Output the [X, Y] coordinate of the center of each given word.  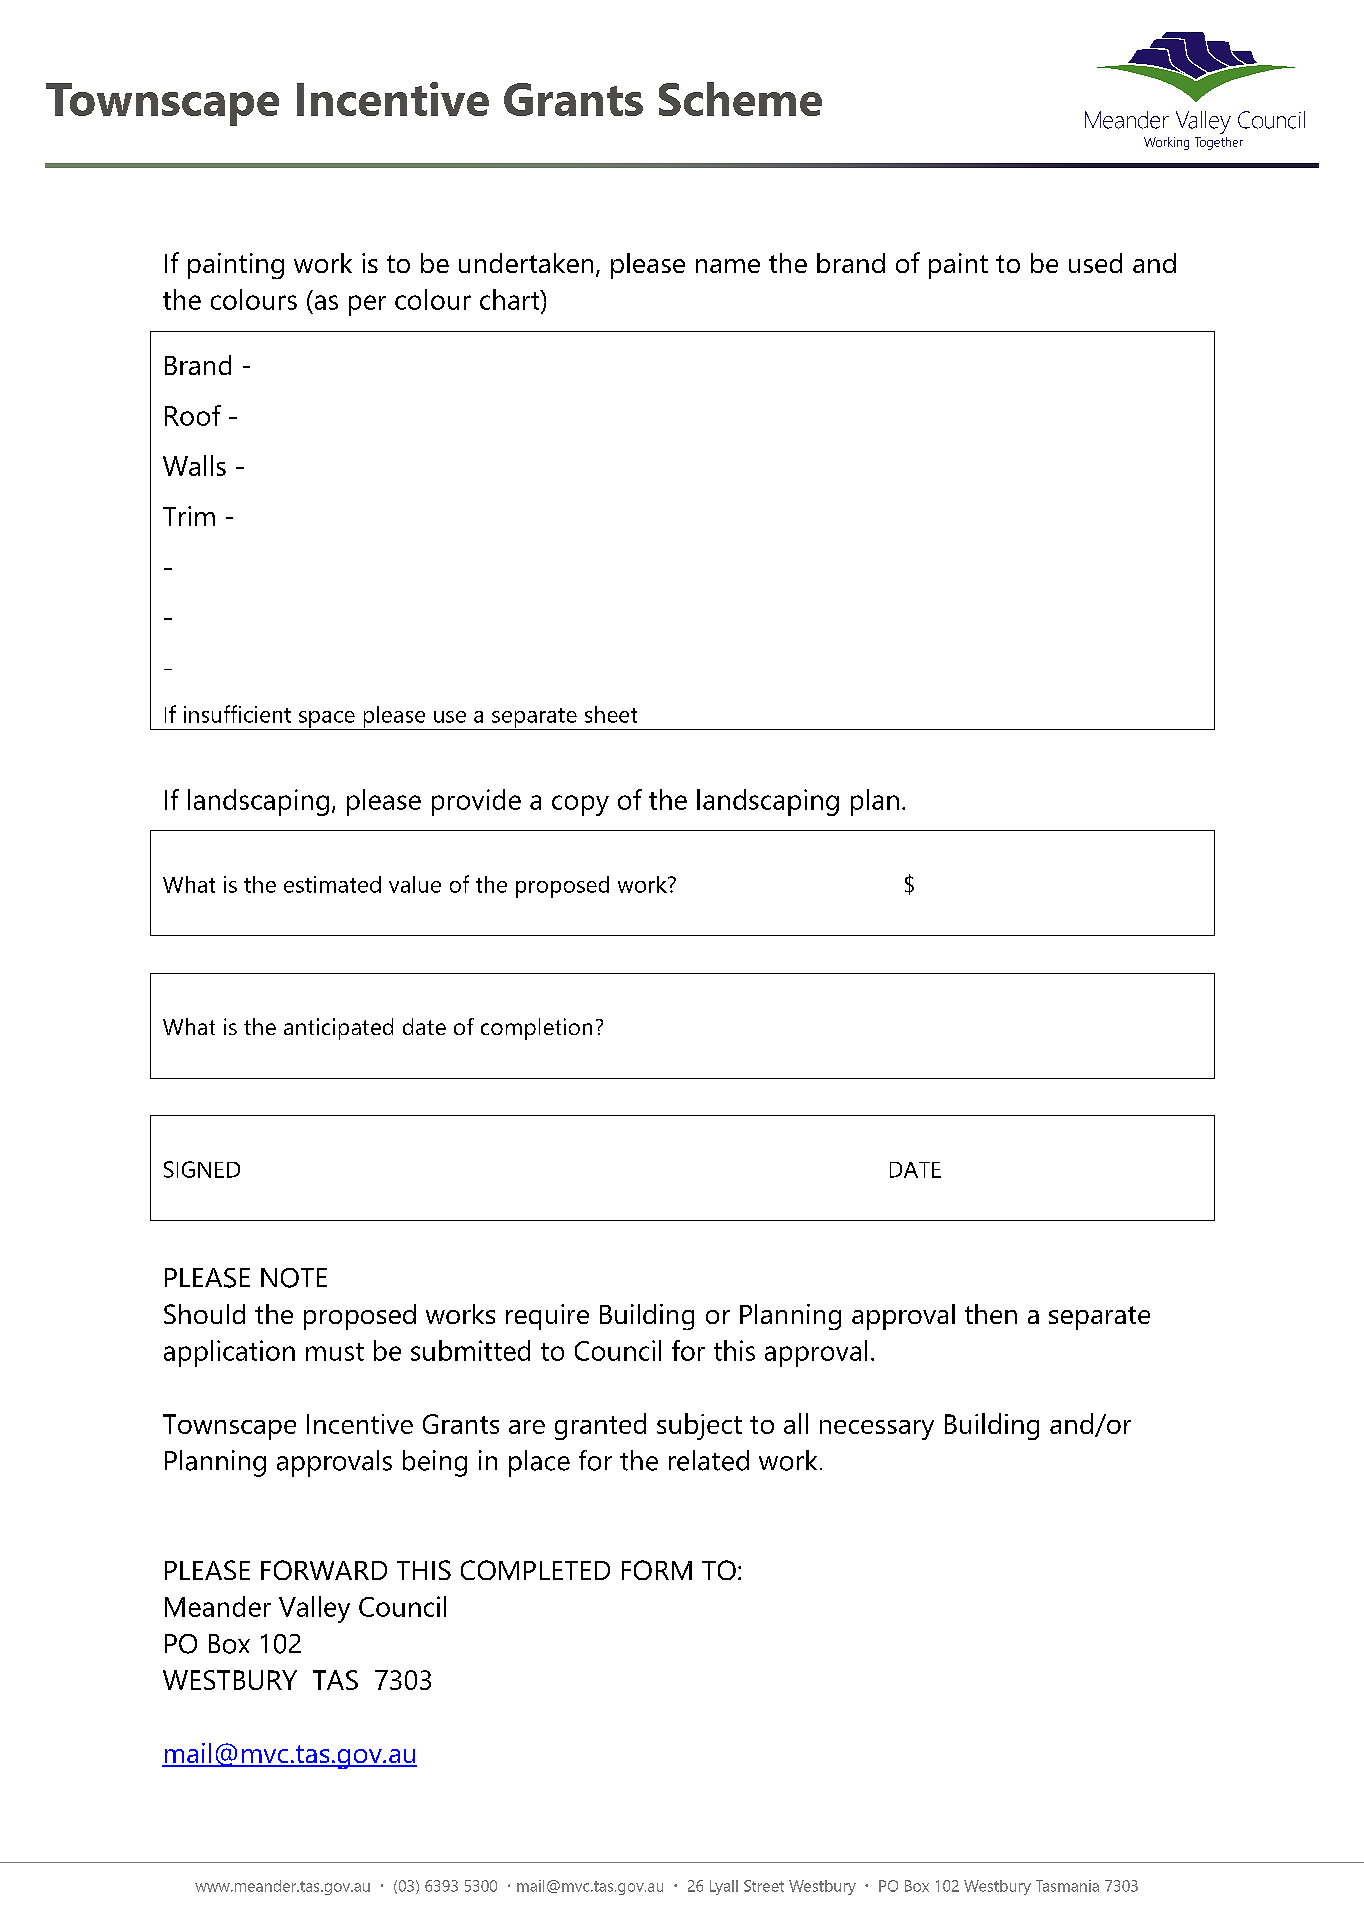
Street [764, 1886]
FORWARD [324, 1570]
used [1095, 263]
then [991, 1314]
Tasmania [1067, 1886]
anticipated [338, 1029]
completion [536, 1029]
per [367, 305]
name [728, 266]
